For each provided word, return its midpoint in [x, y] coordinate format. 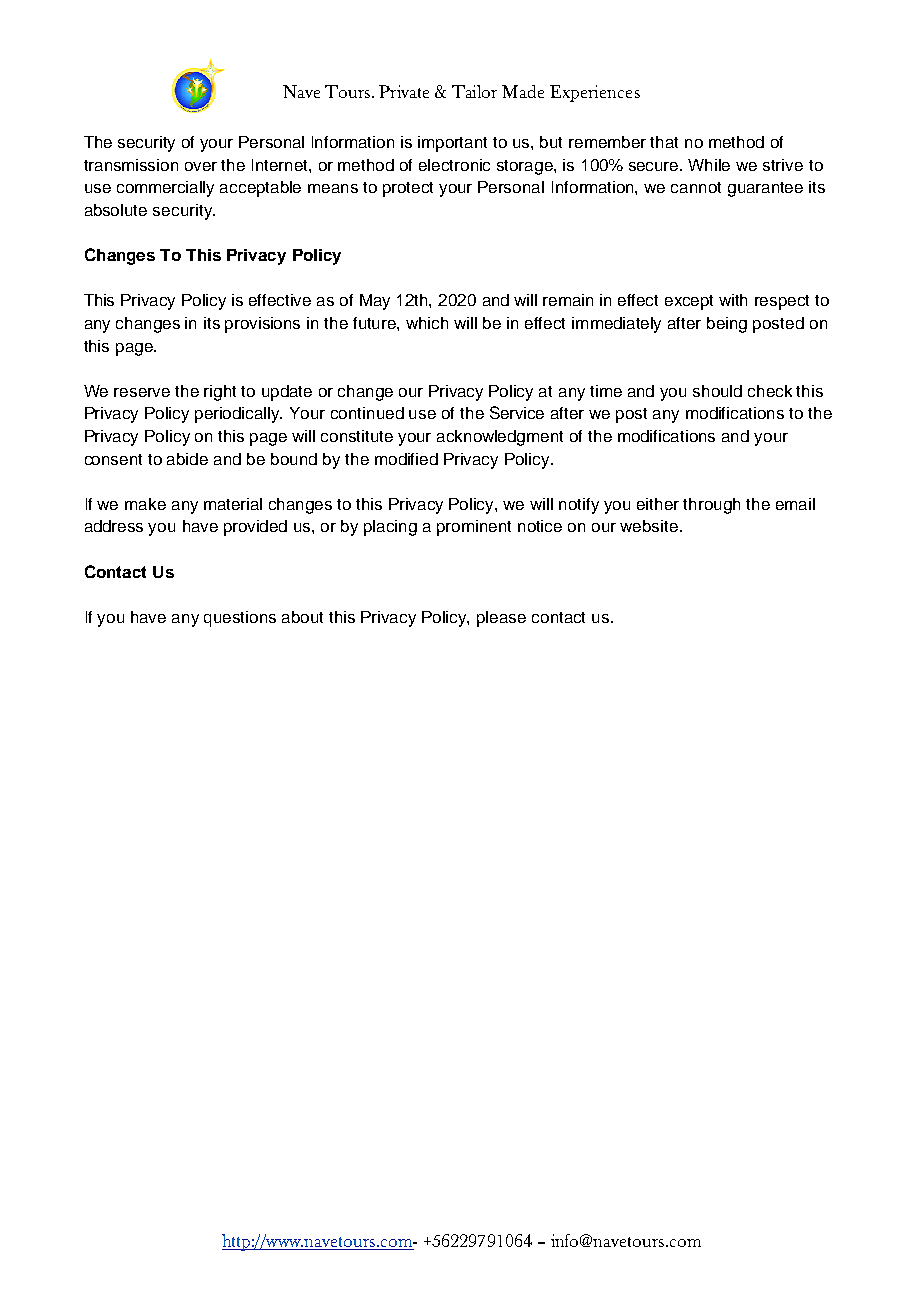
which [427, 323]
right [220, 393]
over [201, 166]
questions [240, 619]
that [664, 142]
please [501, 619]
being [727, 325]
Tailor [474, 91]
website [650, 526]
